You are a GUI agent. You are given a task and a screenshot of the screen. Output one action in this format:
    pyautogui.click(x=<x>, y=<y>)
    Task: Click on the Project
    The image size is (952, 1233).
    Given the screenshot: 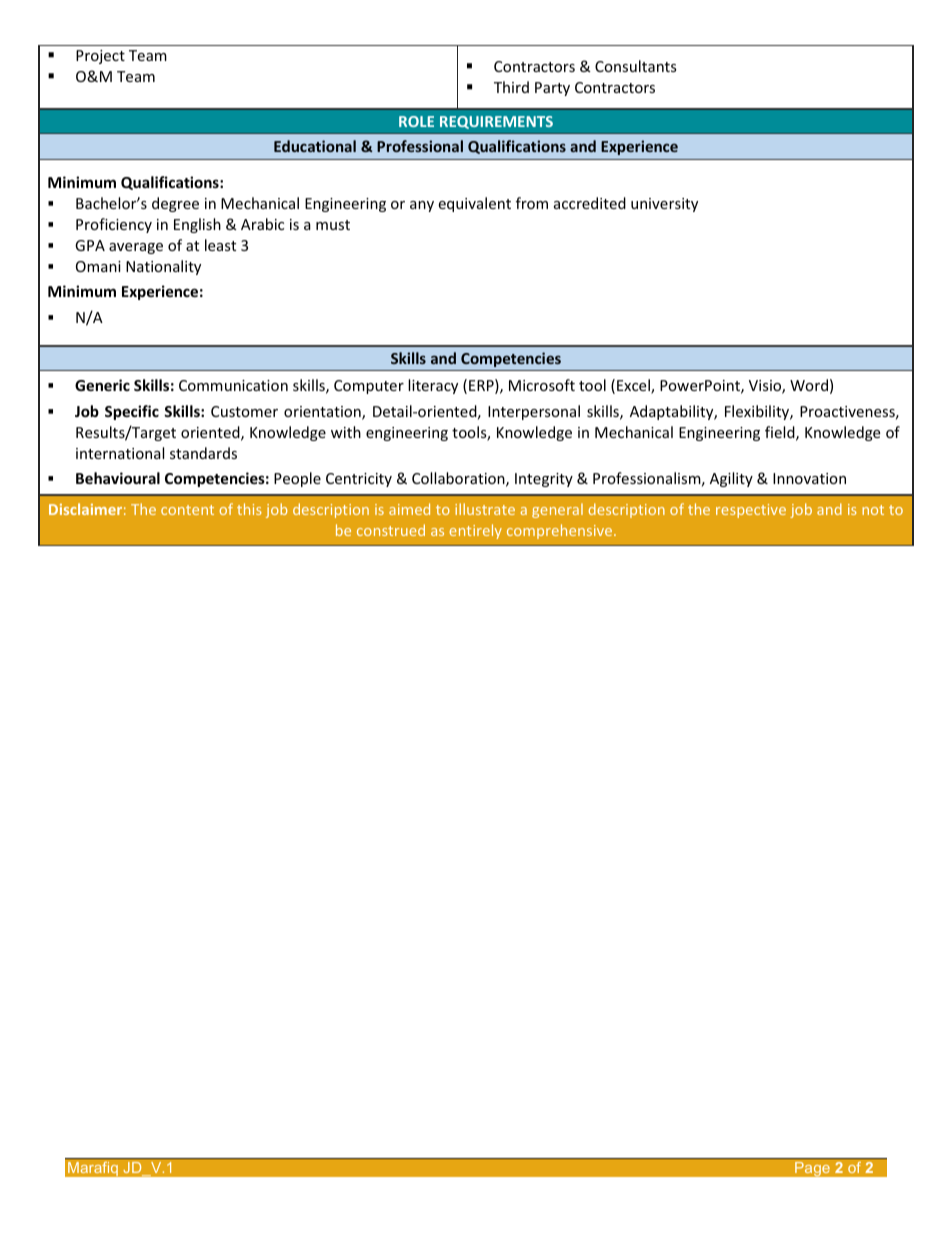 What is the action you would take?
    pyautogui.click(x=100, y=57)
